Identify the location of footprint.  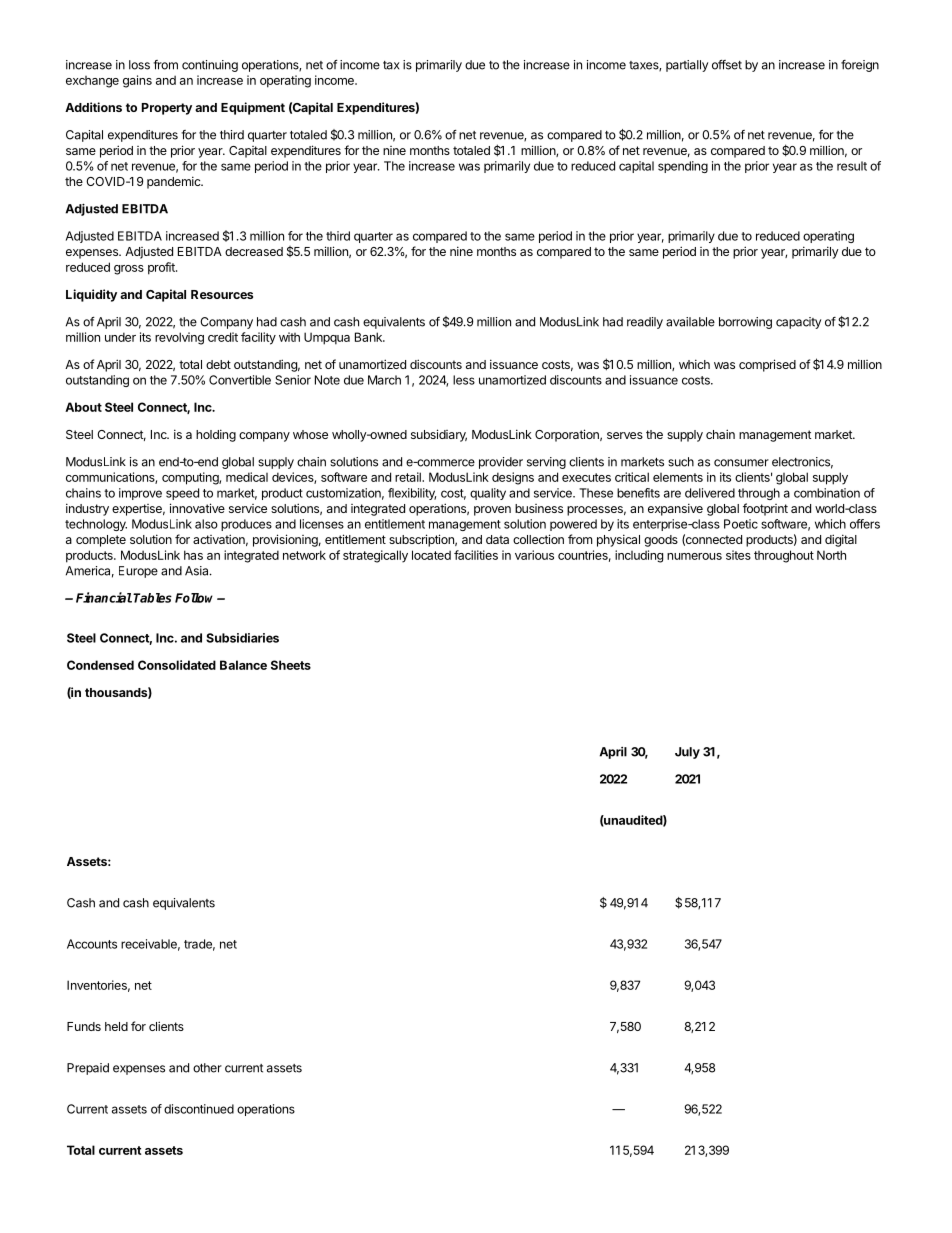
(765, 509).
